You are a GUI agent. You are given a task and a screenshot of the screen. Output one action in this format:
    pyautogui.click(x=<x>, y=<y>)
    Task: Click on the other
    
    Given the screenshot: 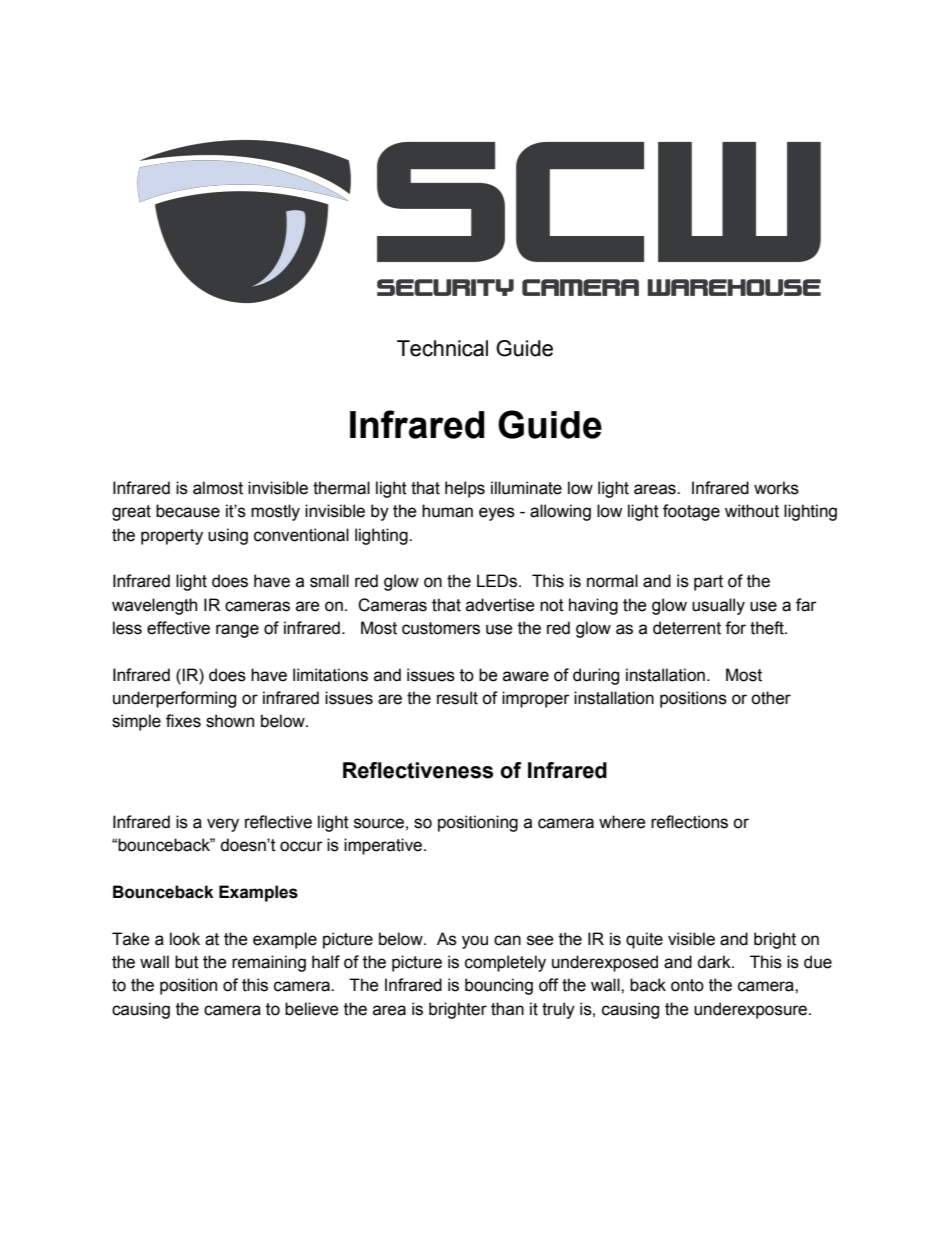 What is the action you would take?
    pyautogui.click(x=771, y=698)
